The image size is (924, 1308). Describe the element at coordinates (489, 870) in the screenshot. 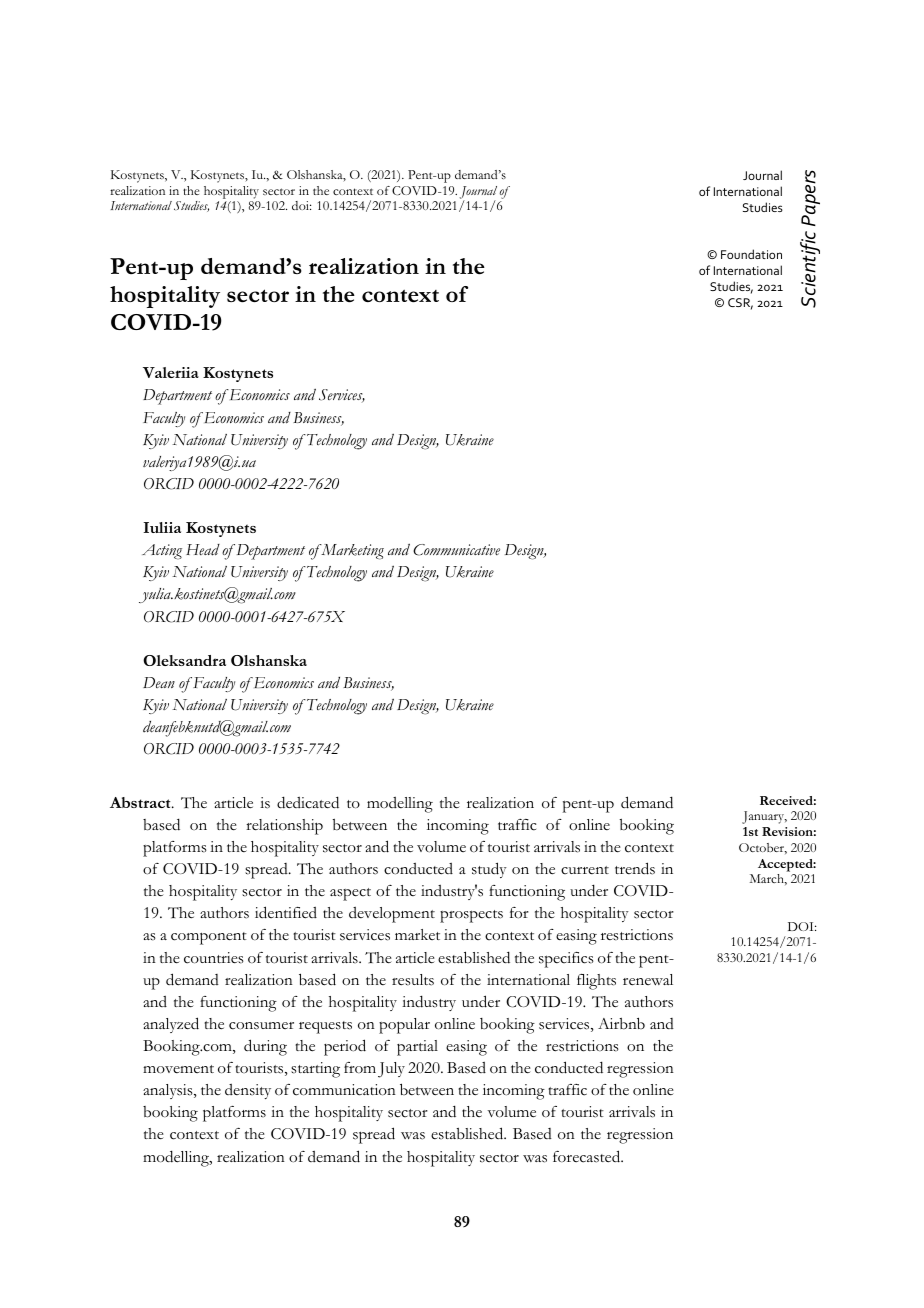

I see `study` at that location.
